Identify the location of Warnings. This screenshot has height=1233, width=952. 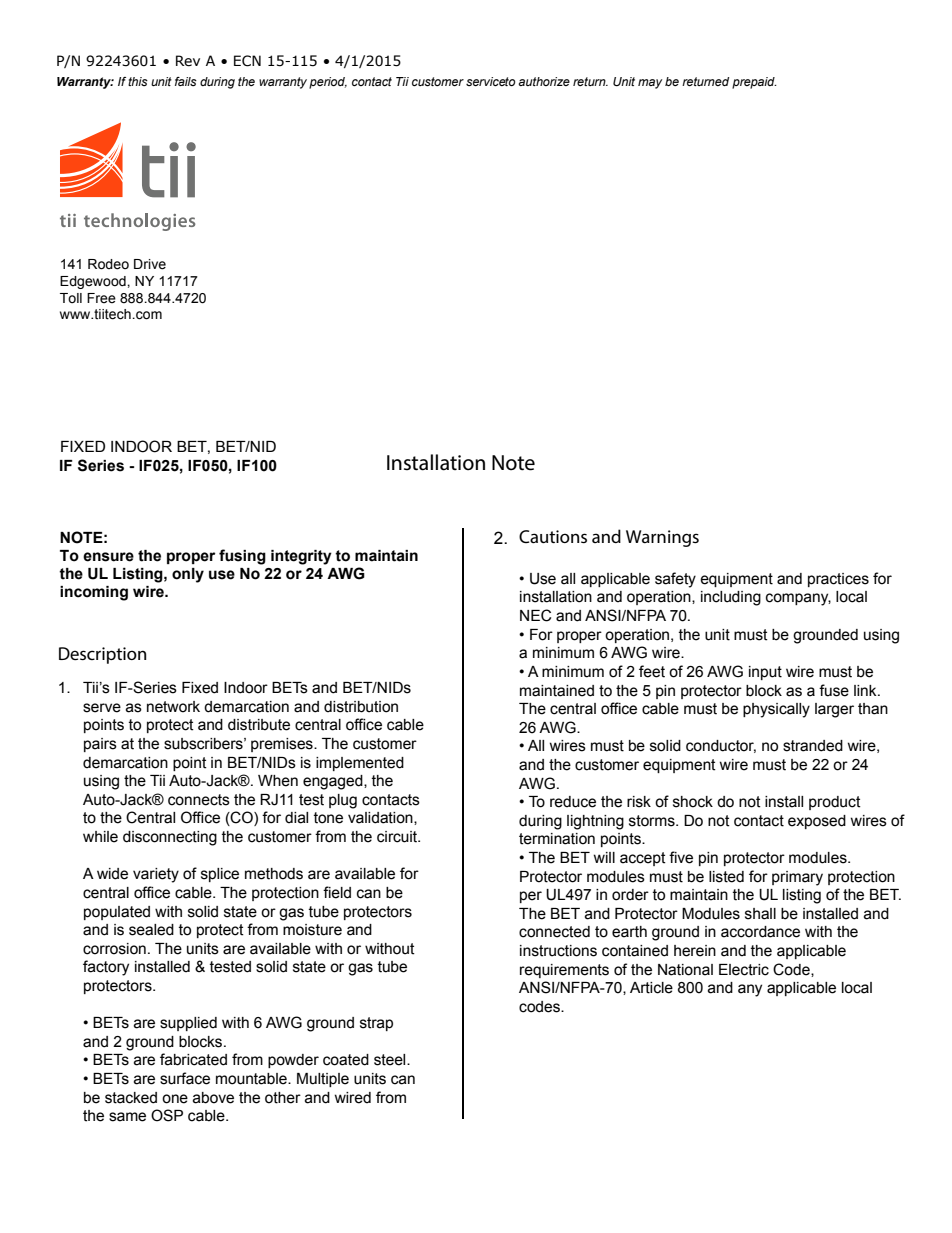
(662, 538).
